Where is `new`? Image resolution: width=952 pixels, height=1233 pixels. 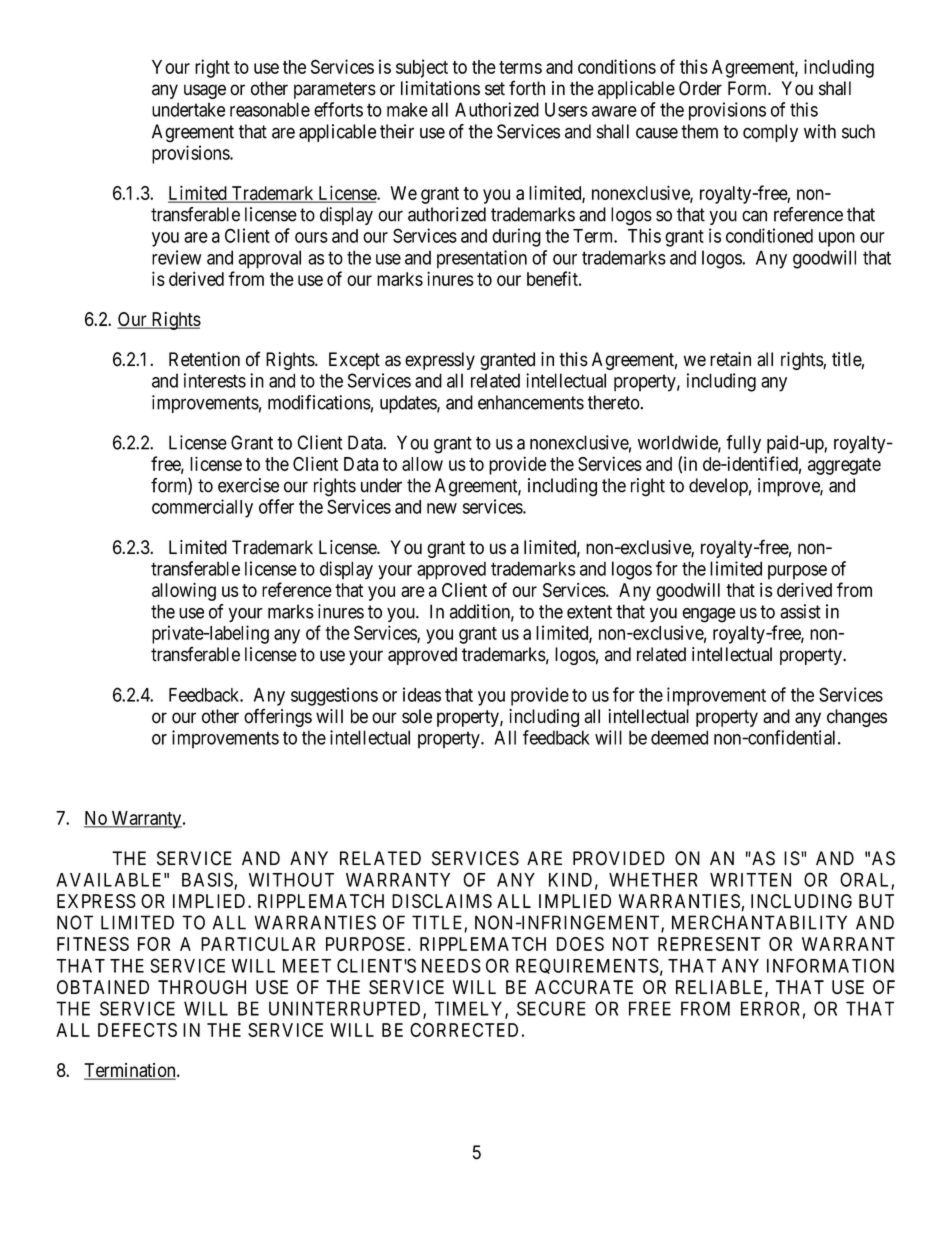
new is located at coordinates (442, 508).
